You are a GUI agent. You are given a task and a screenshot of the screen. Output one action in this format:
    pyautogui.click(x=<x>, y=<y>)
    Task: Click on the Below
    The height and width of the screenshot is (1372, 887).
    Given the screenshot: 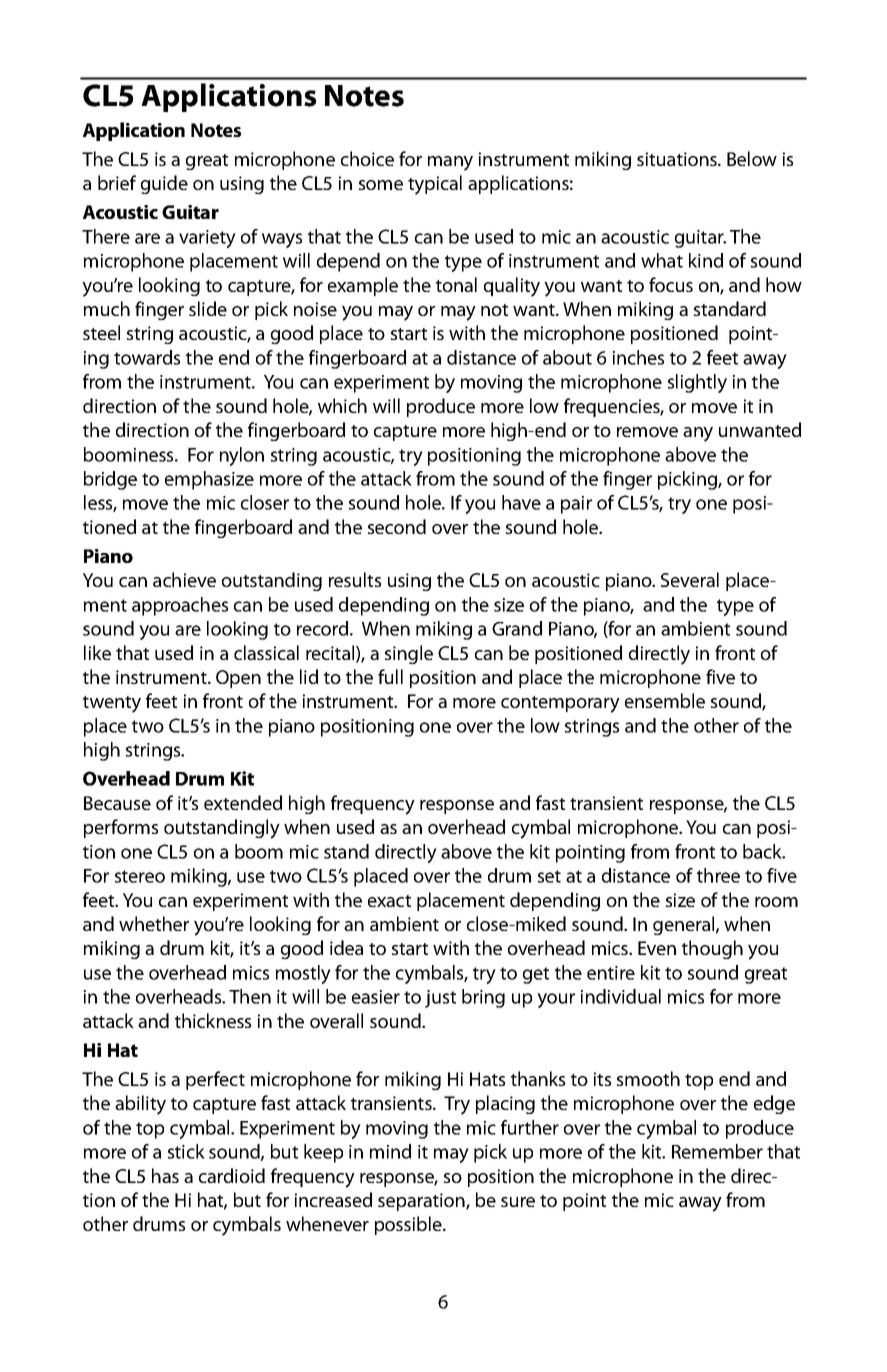 What is the action you would take?
    pyautogui.click(x=752, y=158)
